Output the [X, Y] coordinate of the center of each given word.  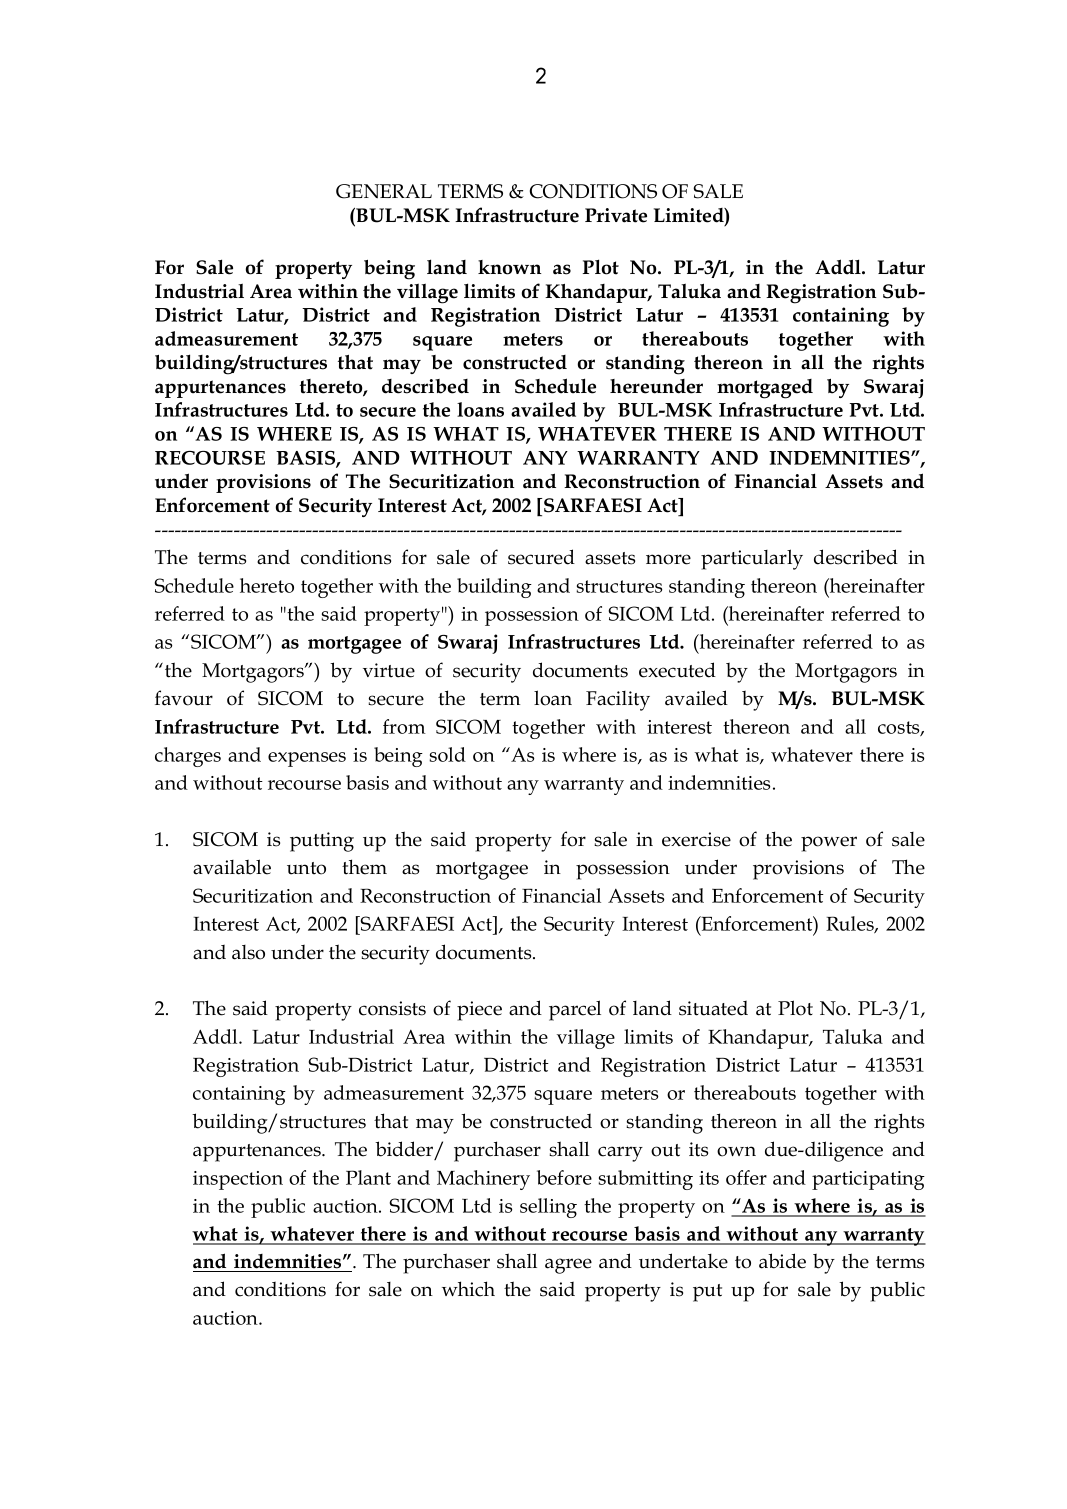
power [829, 844]
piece [479, 1011]
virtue [389, 670]
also [248, 952]
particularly [752, 559]
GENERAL [384, 191]
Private [616, 215]
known [509, 267]
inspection [238, 1180]
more [668, 559]
